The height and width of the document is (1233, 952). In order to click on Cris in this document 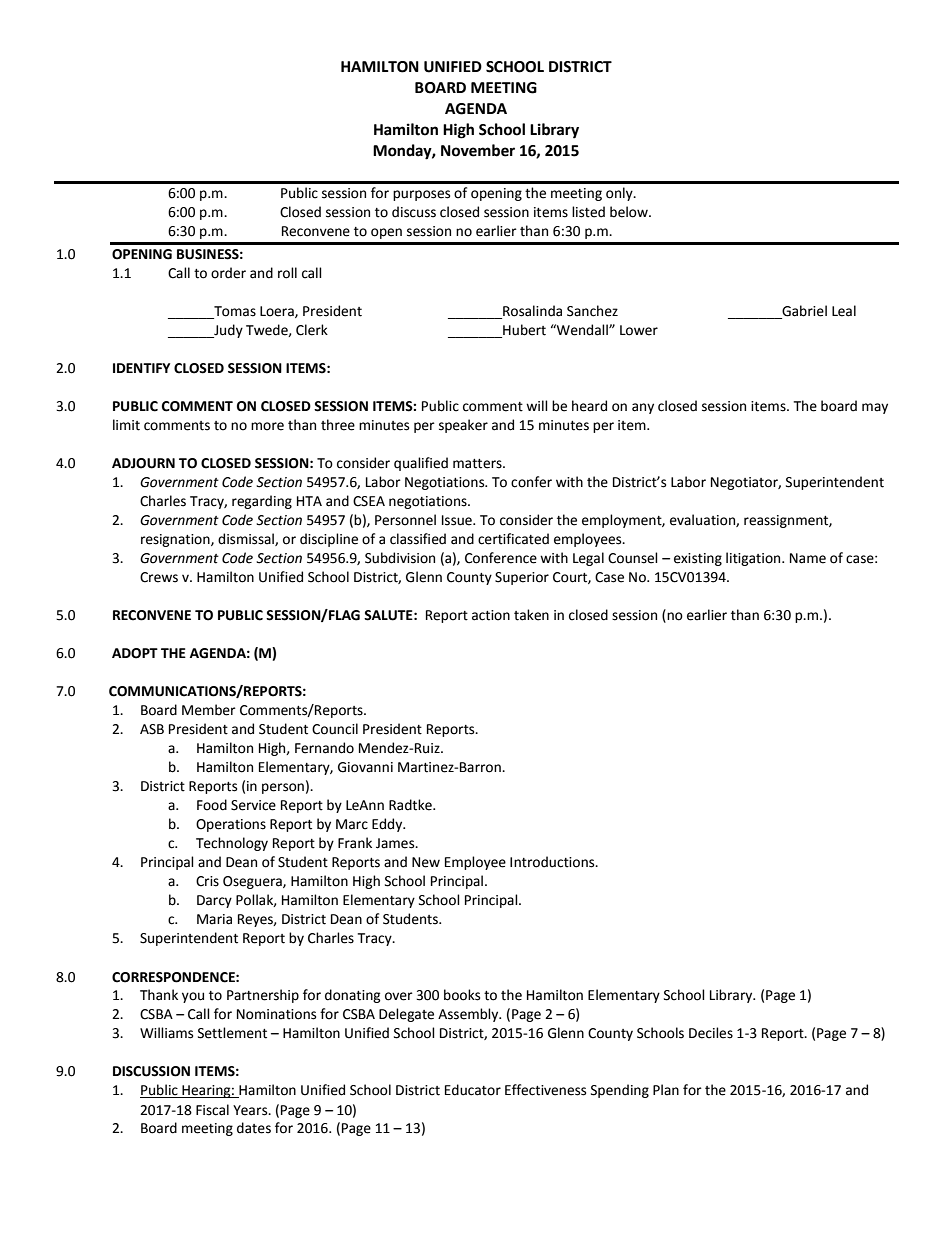, I will do `click(207, 881)`.
